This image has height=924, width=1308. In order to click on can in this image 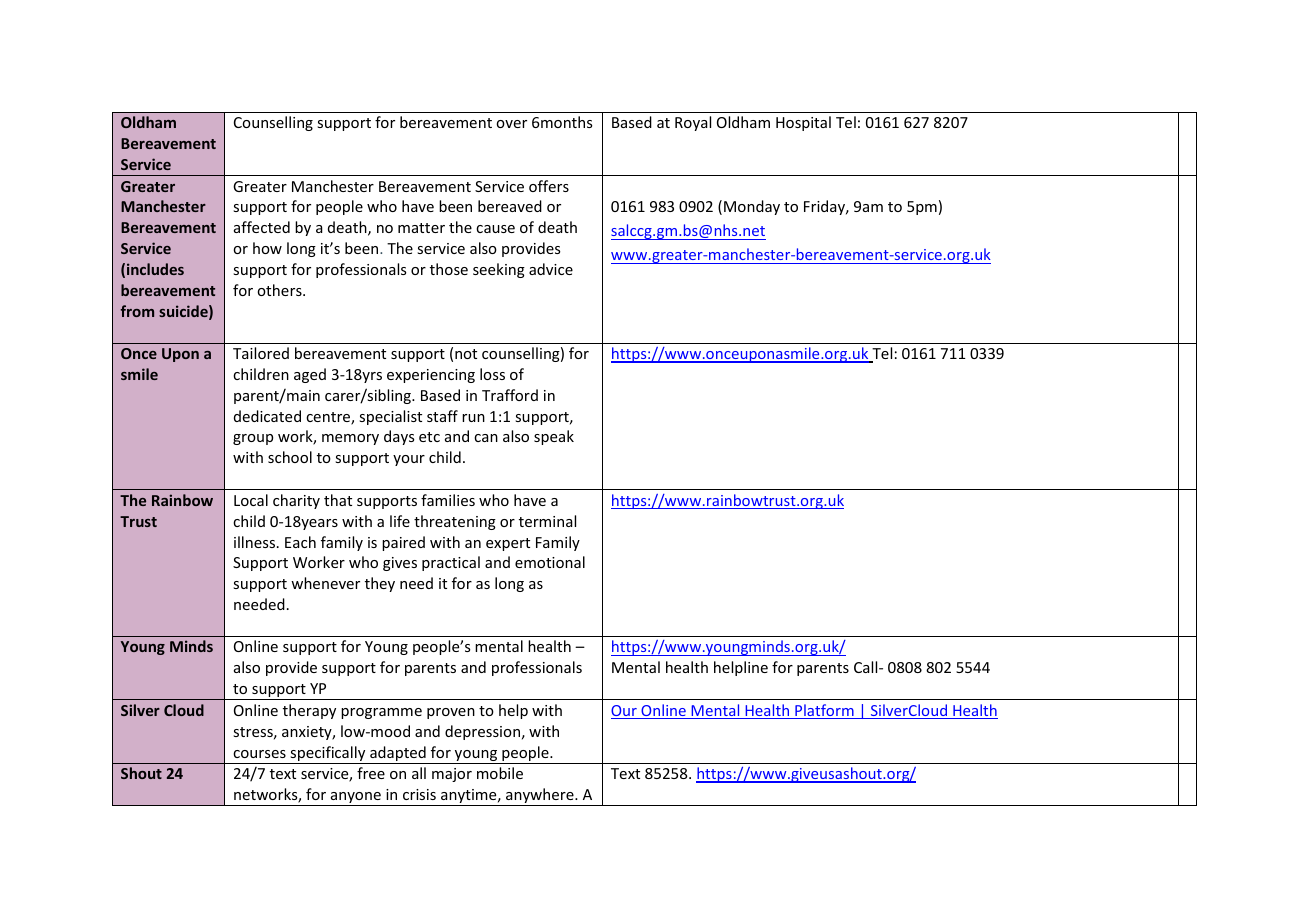, I will do `click(486, 438)`.
